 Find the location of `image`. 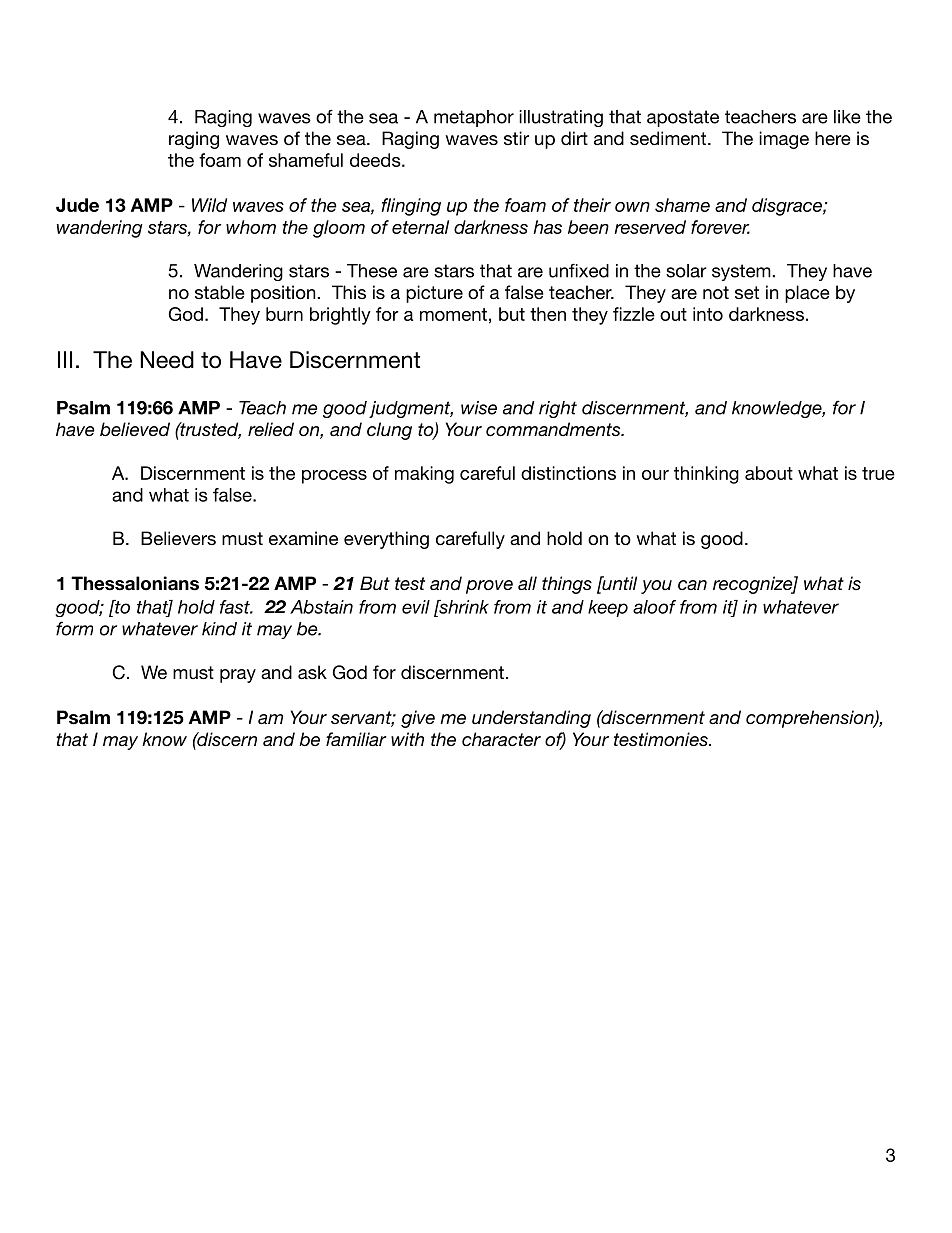

image is located at coordinates (784, 140).
